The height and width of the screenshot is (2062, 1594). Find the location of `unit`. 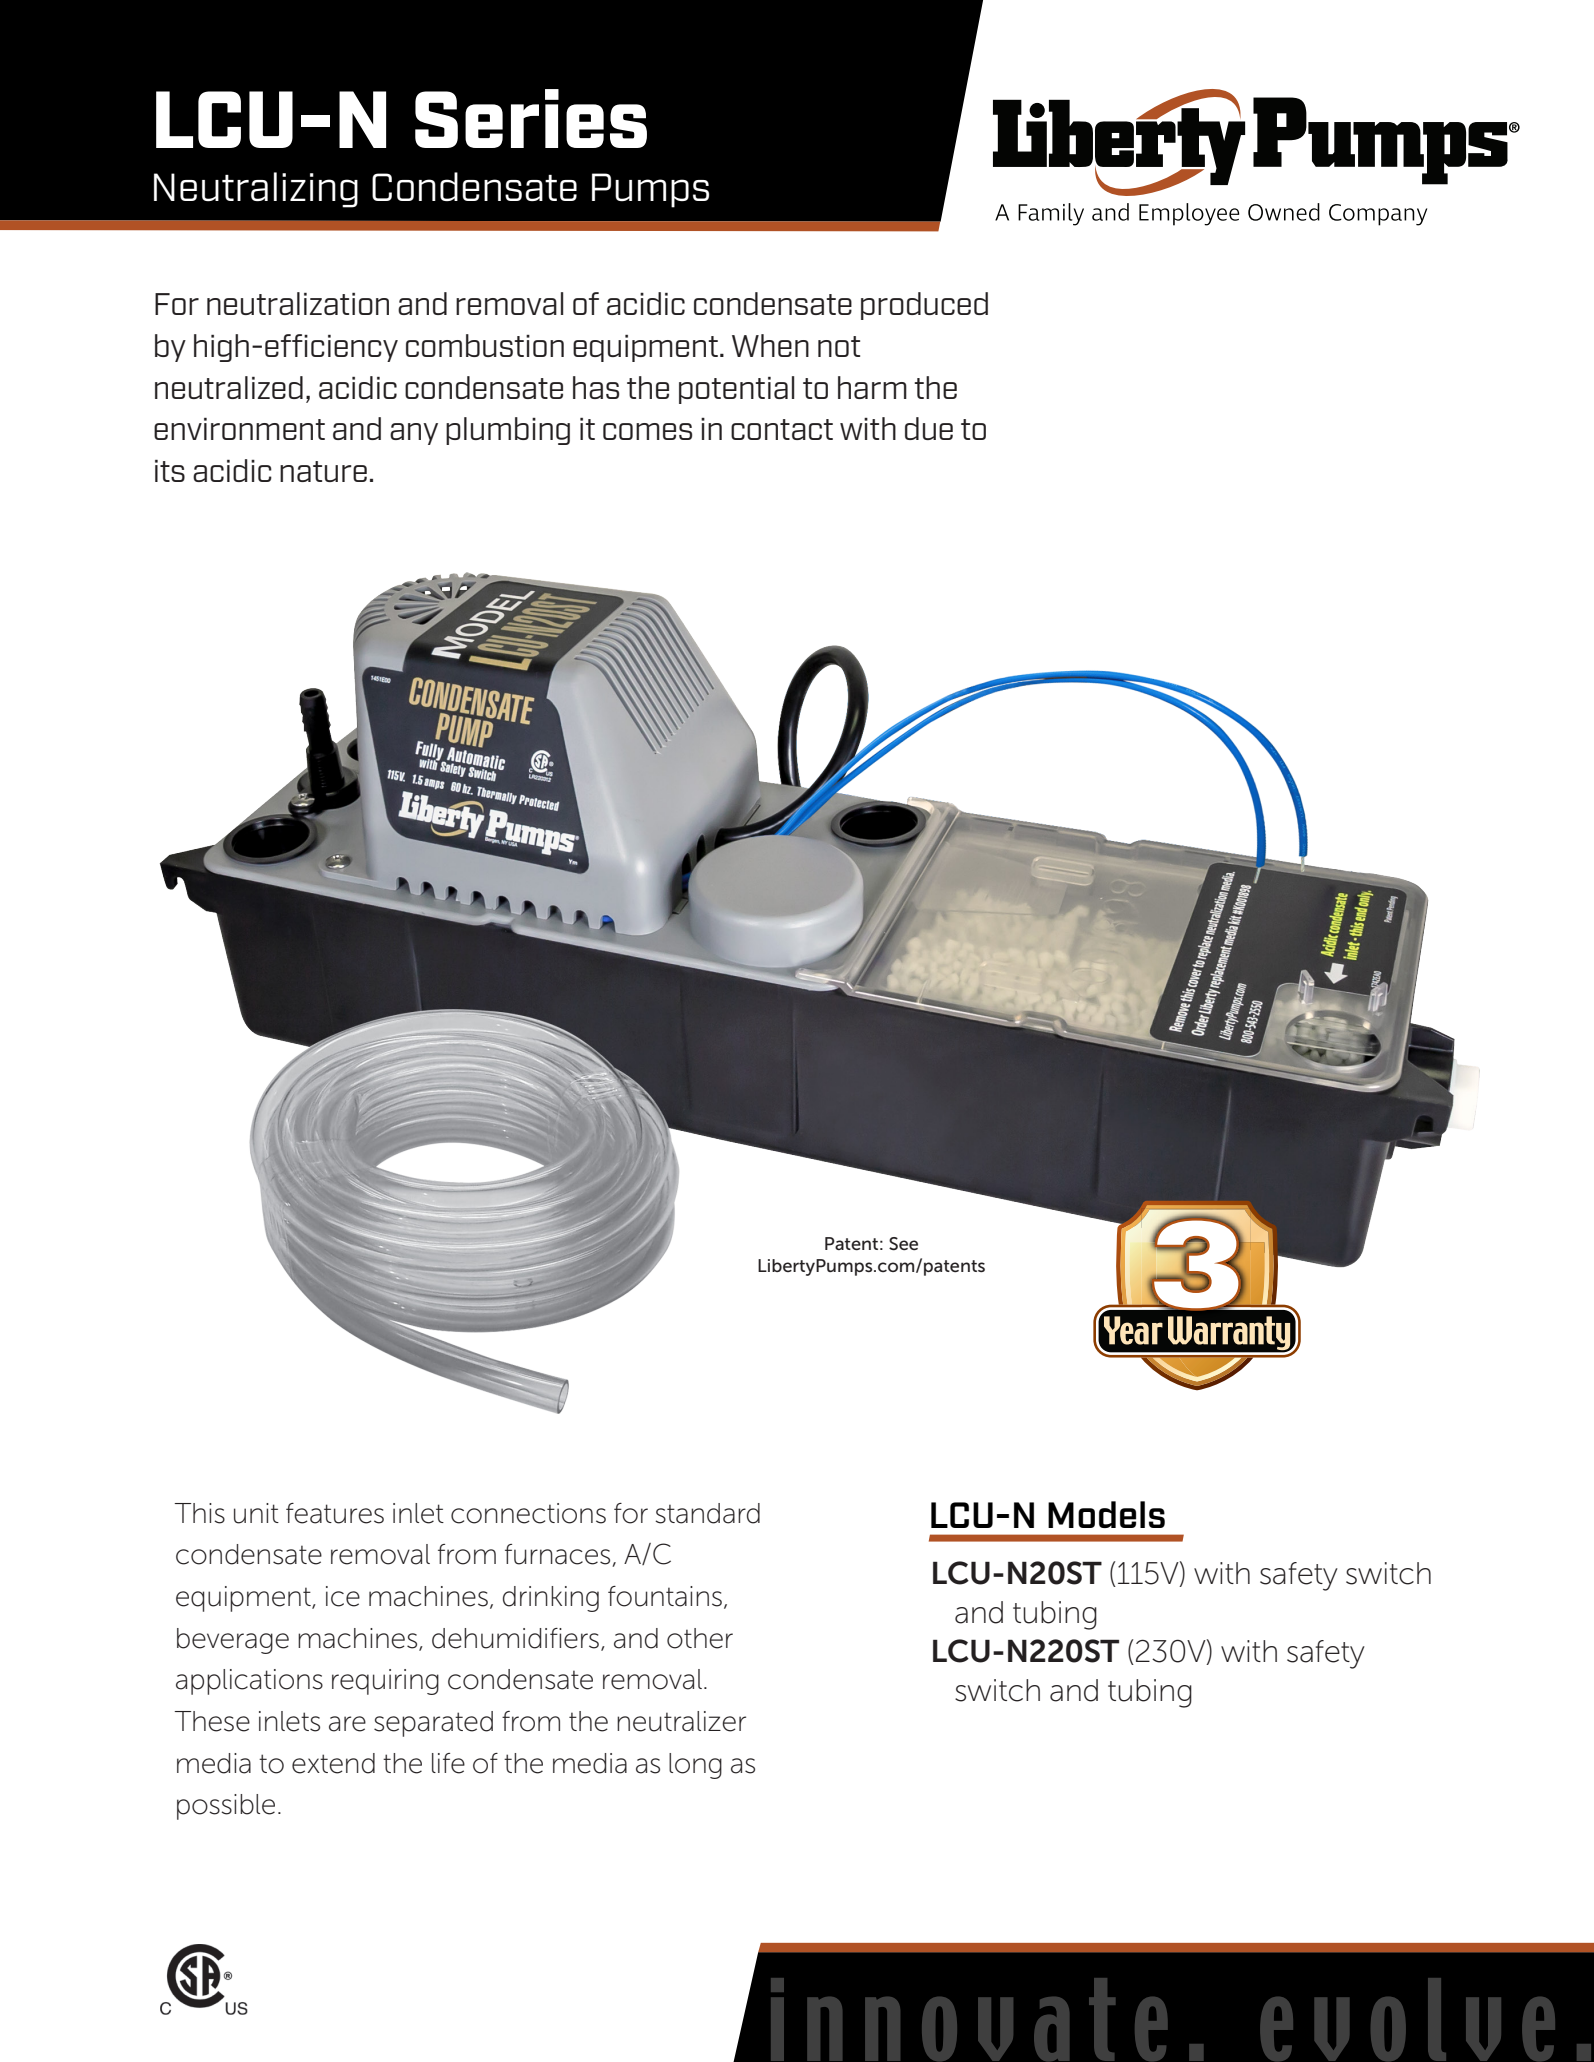

unit is located at coordinates (256, 1513).
